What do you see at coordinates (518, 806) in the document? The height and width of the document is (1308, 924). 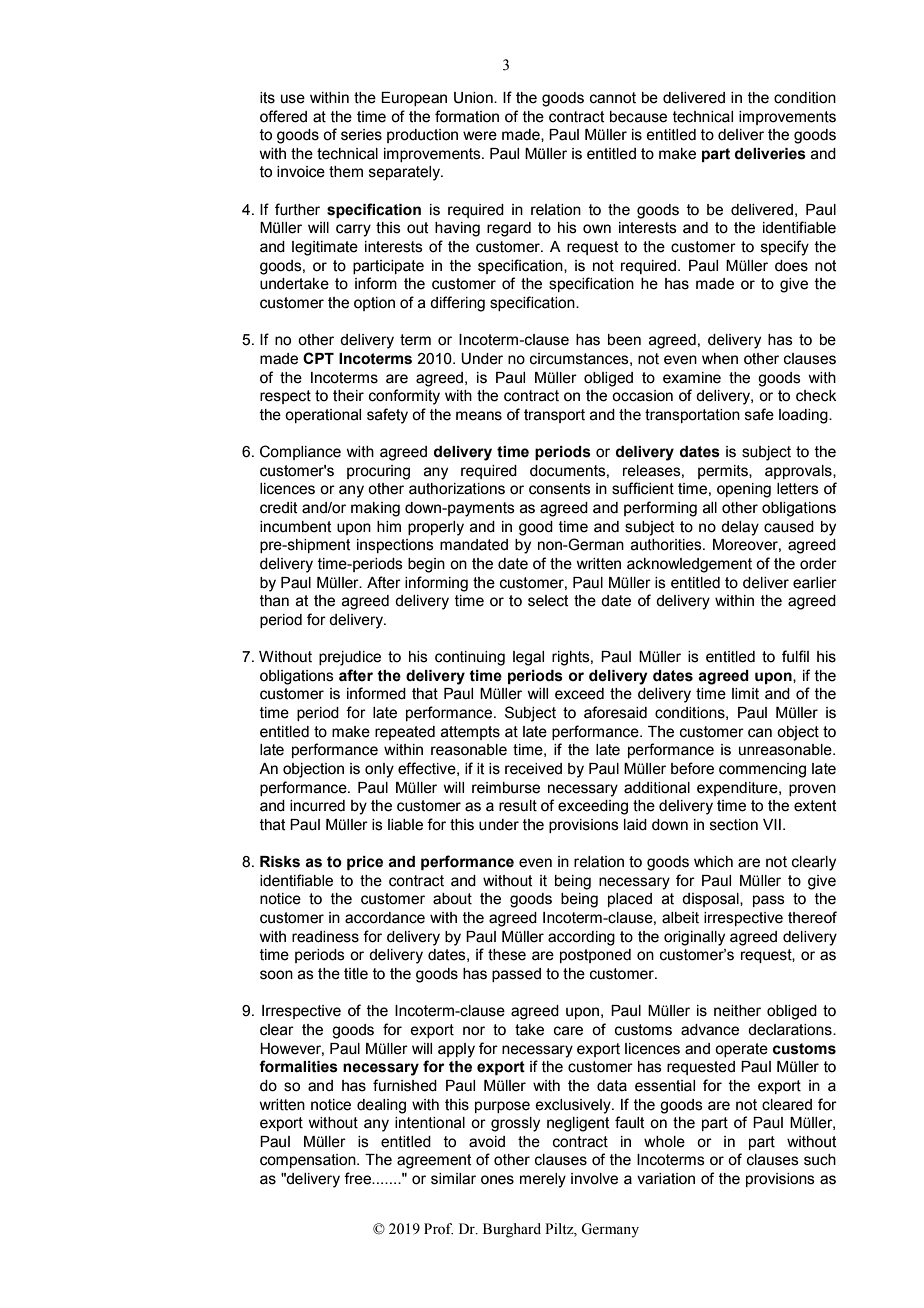 I see `result` at bounding box center [518, 806].
